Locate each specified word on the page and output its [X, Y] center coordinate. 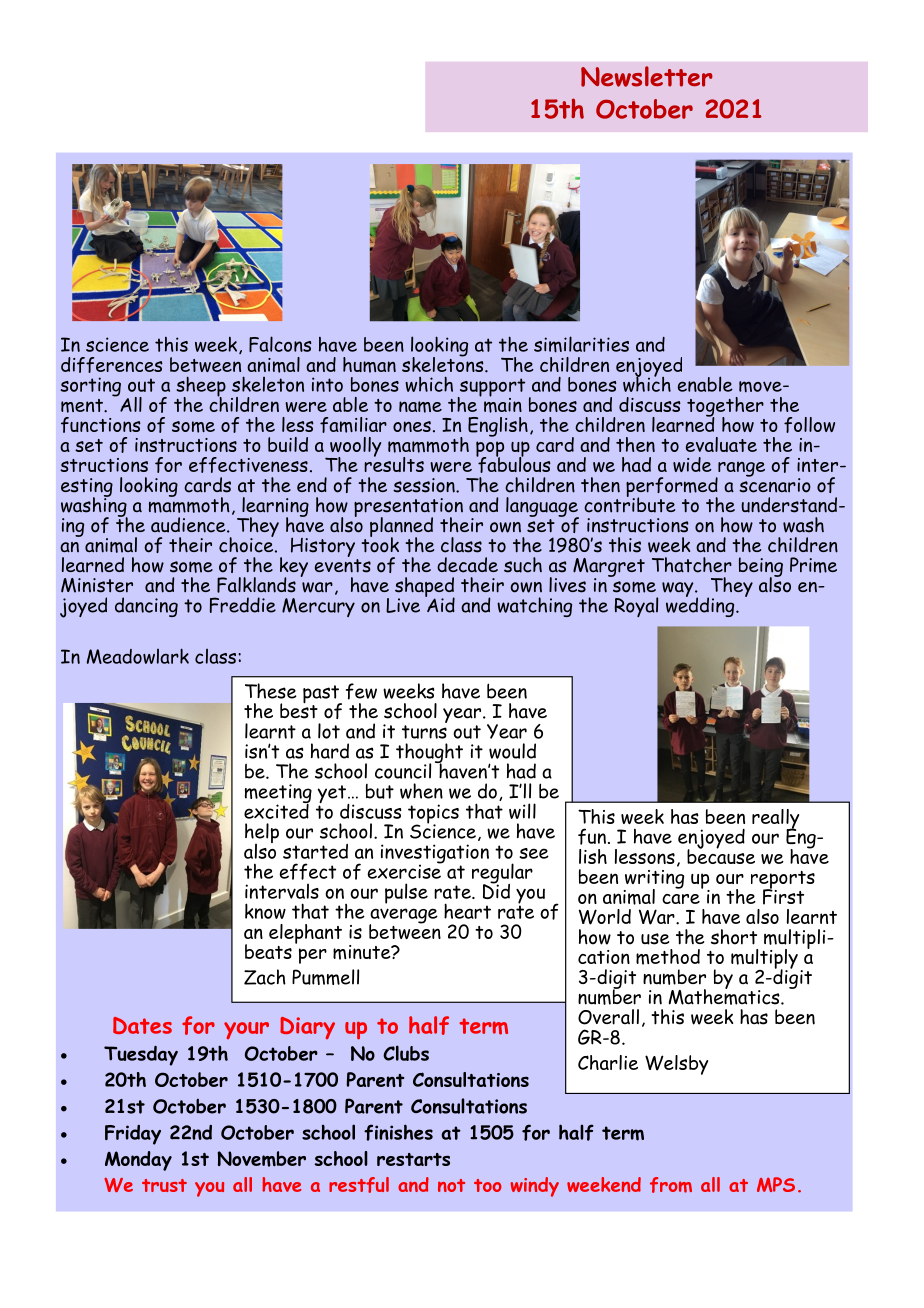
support [491, 388]
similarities [581, 344]
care [681, 899]
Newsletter [647, 76]
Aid [440, 604]
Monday [138, 1161]
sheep [201, 387]
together [725, 408]
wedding [701, 606]
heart [467, 911]
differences [112, 365]
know [265, 911]
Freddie [243, 605]
